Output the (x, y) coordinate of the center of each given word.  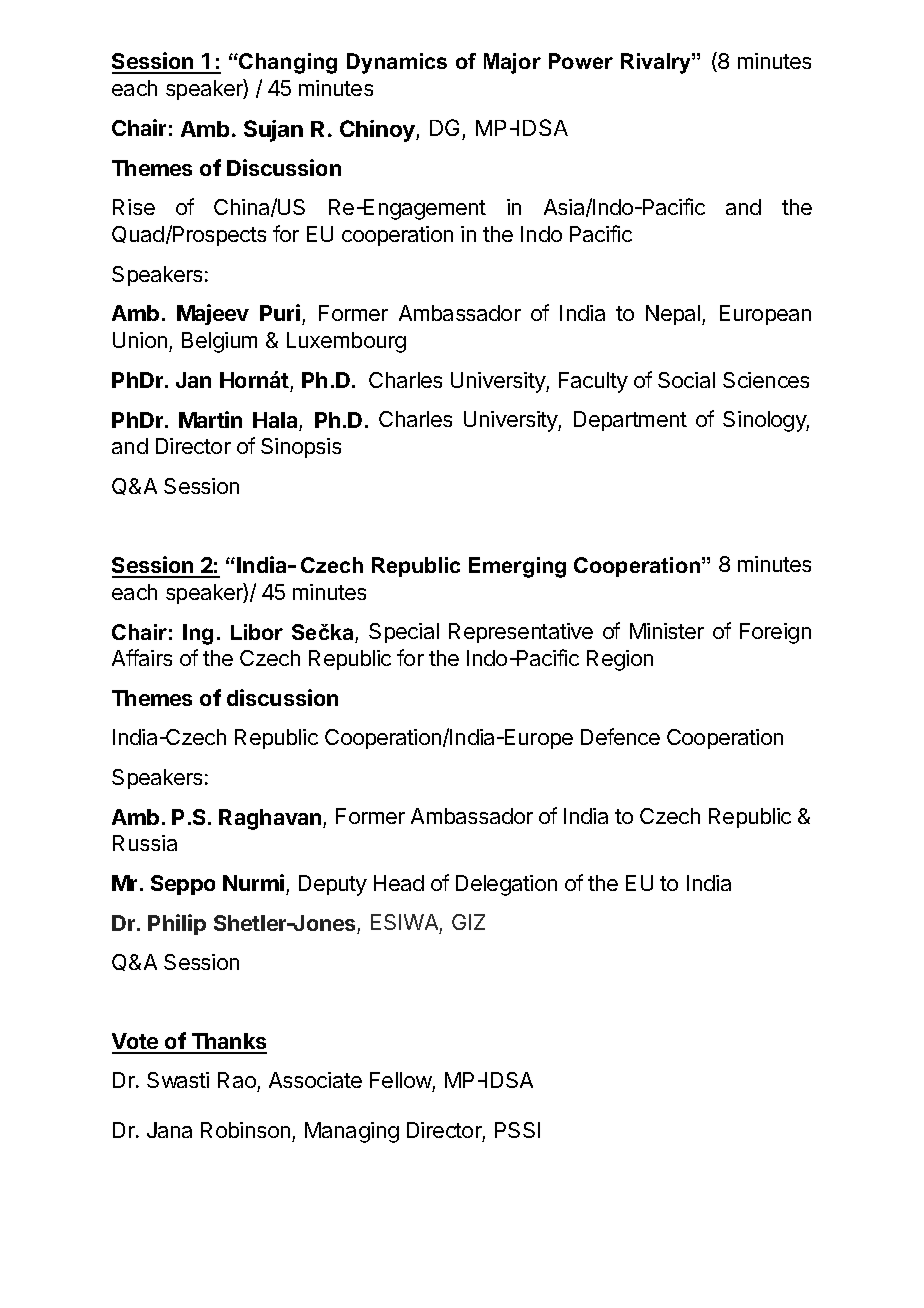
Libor (257, 632)
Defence (620, 736)
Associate (315, 1080)
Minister (667, 631)
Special (404, 633)
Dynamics (397, 63)
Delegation (506, 885)
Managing (352, 1132)
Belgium (219, 342)
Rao (237, 1080)
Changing (288, 63)
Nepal (674, 315)
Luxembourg (346, 342)
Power (581, 61)
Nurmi (253, 882)
